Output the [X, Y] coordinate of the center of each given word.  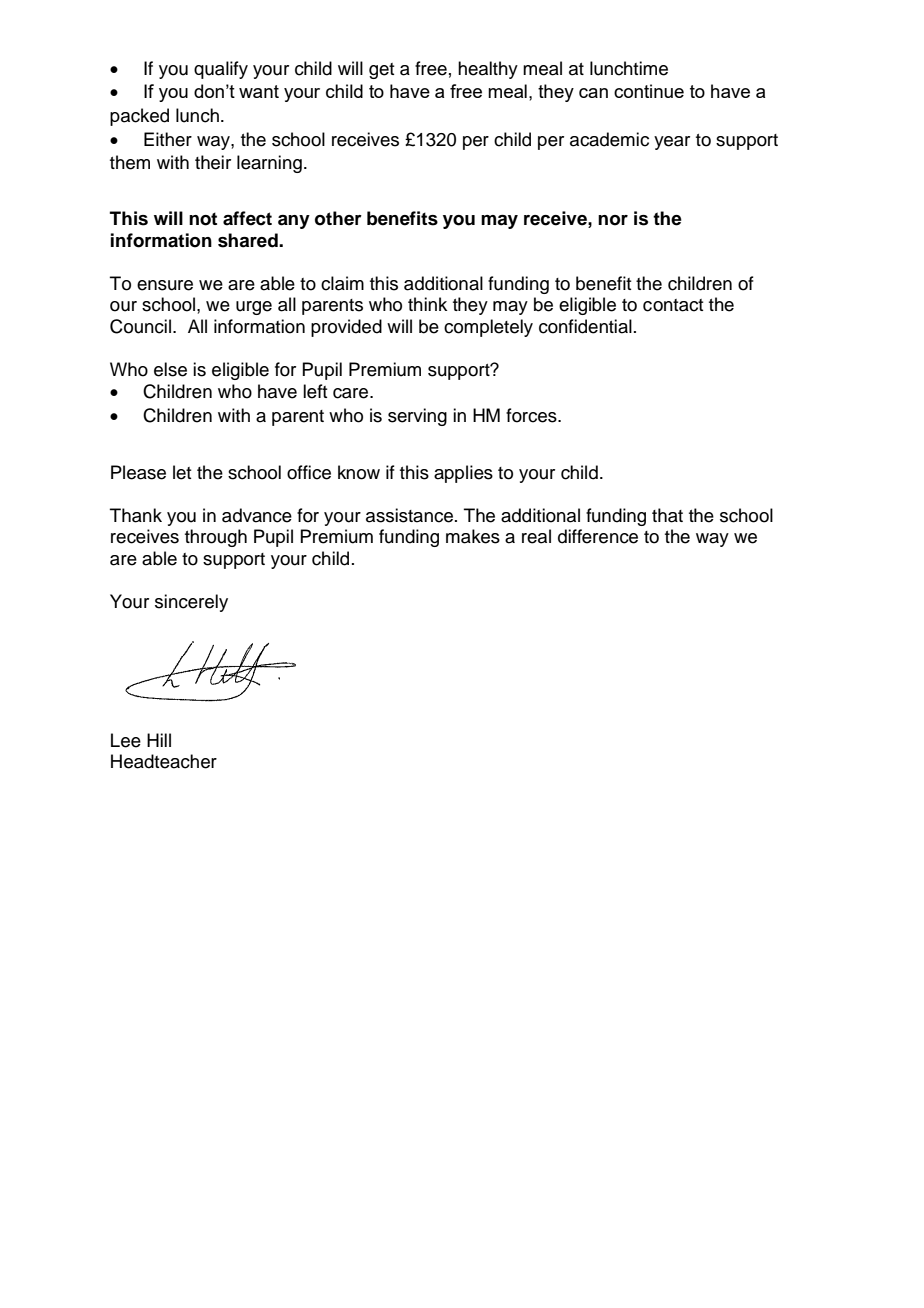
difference [598, 536]
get [382, 71]
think [427, 304]
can [593, 93]
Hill [159, 740]
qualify [221, 70]
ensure [165, 285]
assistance [411, 515]
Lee [126, 740]
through [216, 538]
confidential [585, 326]
